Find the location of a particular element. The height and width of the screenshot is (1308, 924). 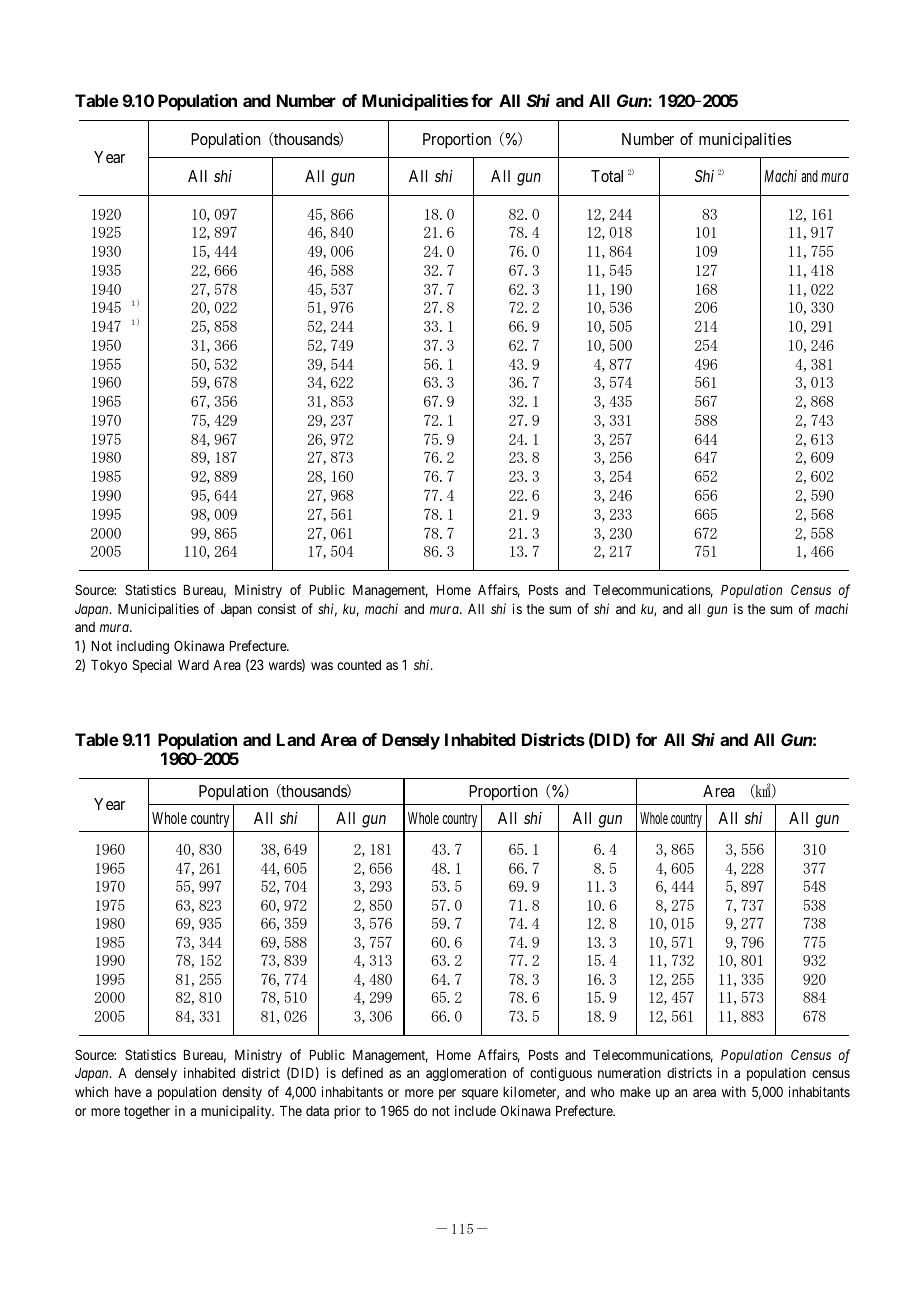

including is located at coordinates (143, 647).
